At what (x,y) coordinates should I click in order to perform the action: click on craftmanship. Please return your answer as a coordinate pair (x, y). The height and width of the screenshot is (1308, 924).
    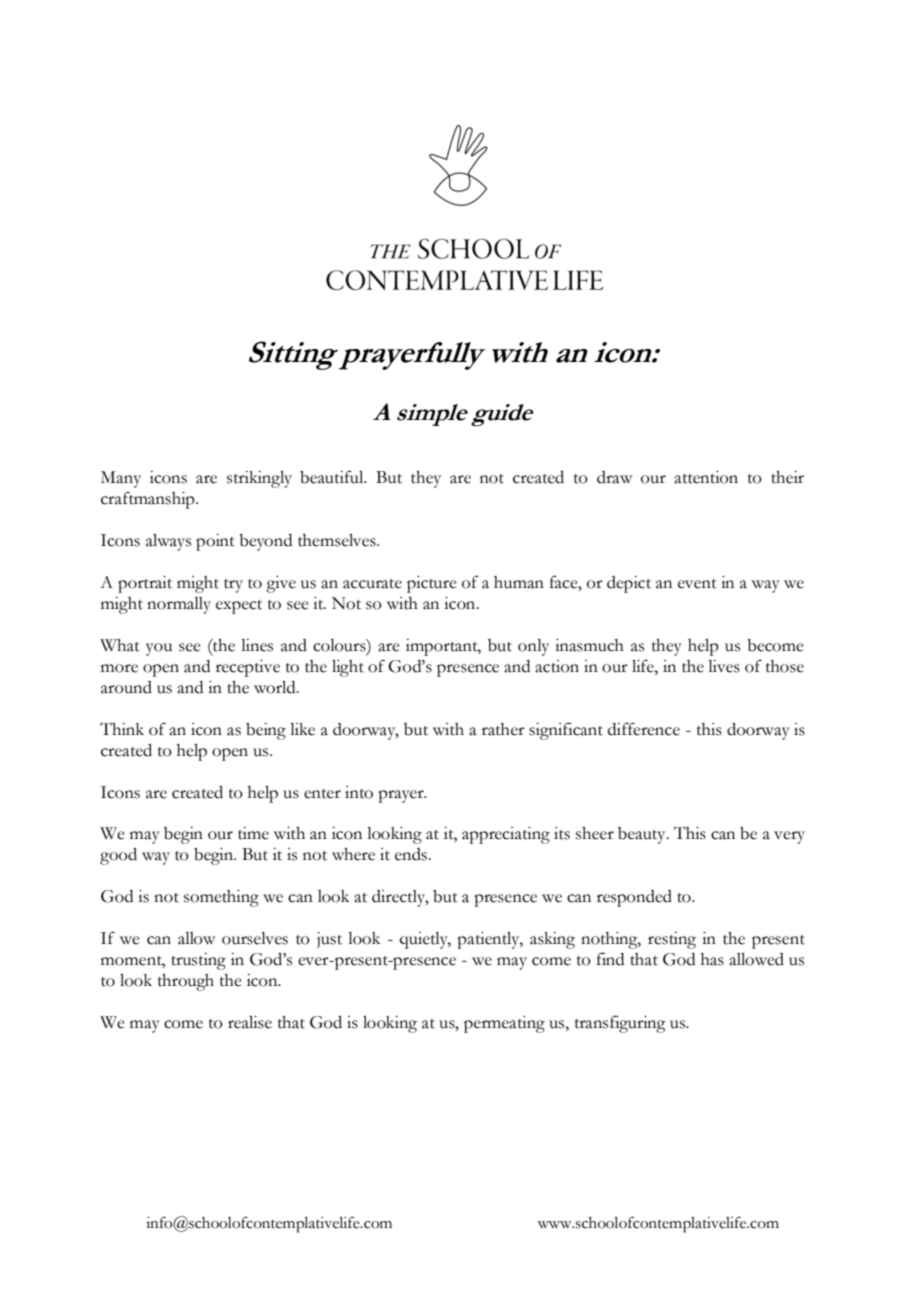
    Looking at the image, I should click on (149, 500).
